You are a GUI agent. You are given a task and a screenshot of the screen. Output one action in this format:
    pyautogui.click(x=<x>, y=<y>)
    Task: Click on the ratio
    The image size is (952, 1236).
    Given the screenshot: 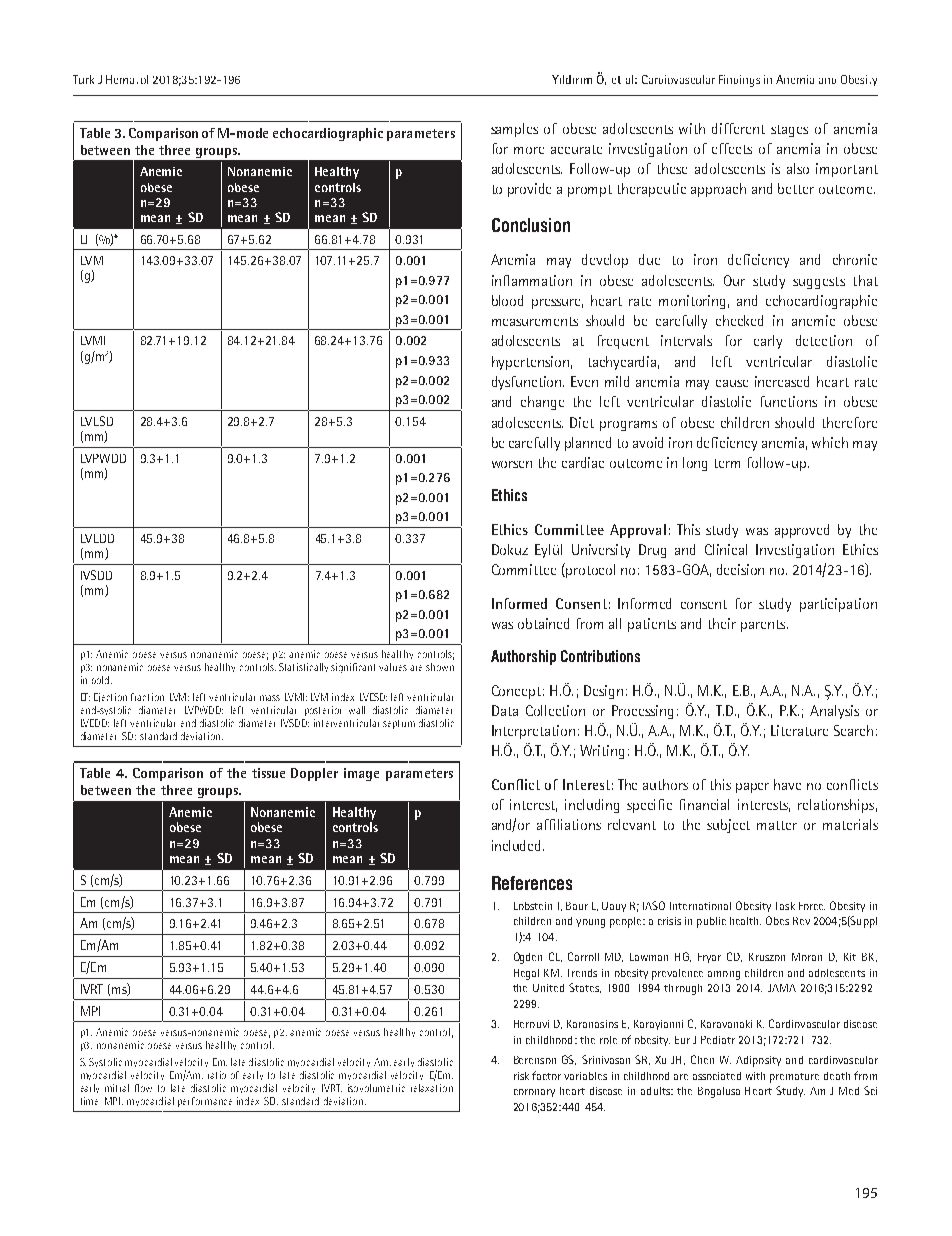 What is the action you would take?
    pyautogui.click(x=217, y=1075)
